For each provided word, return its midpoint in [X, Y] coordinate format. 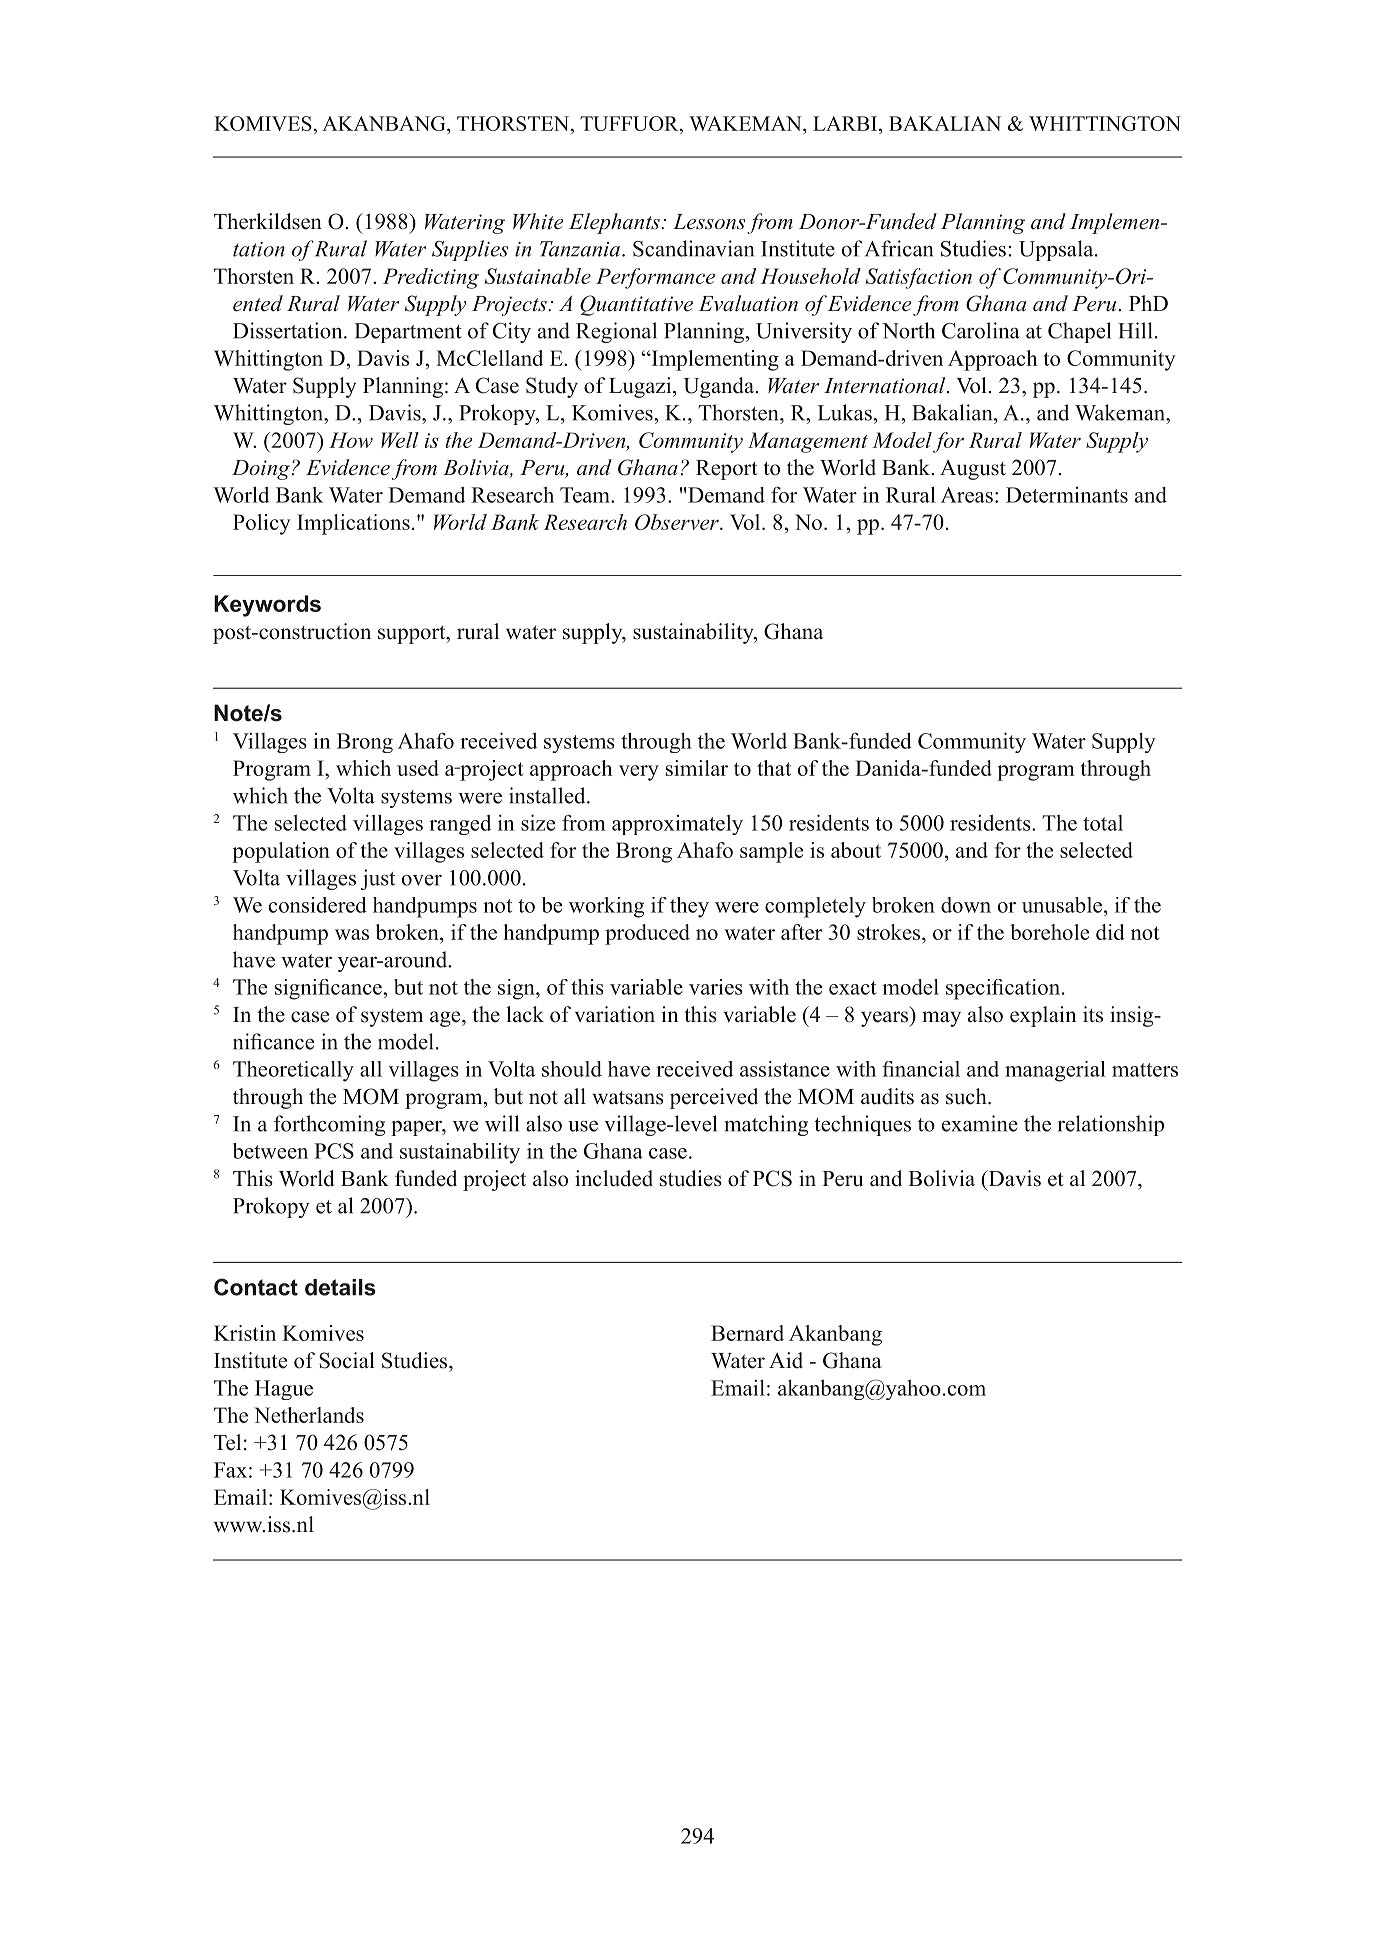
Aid [786, 1360]
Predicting [431, 278]
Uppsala [1057, 250]
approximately [677, 825]
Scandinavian [693, 248]
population [281, 852]
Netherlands [309, 1415]
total [1103, 823]
